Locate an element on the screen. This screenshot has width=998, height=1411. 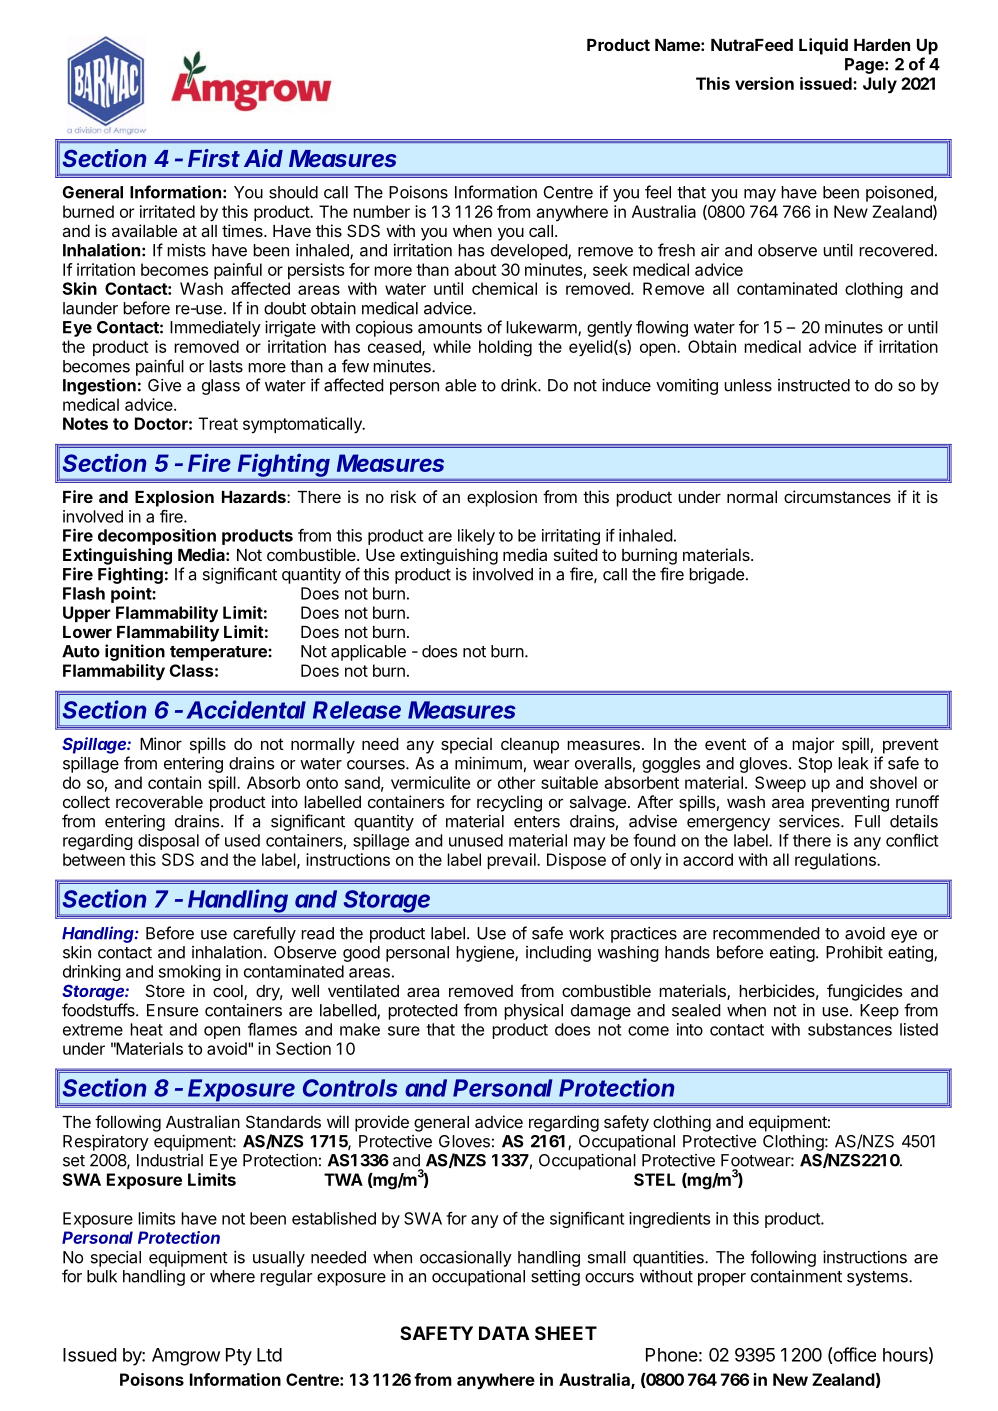
regulations is located at coordinates (836, 861).
